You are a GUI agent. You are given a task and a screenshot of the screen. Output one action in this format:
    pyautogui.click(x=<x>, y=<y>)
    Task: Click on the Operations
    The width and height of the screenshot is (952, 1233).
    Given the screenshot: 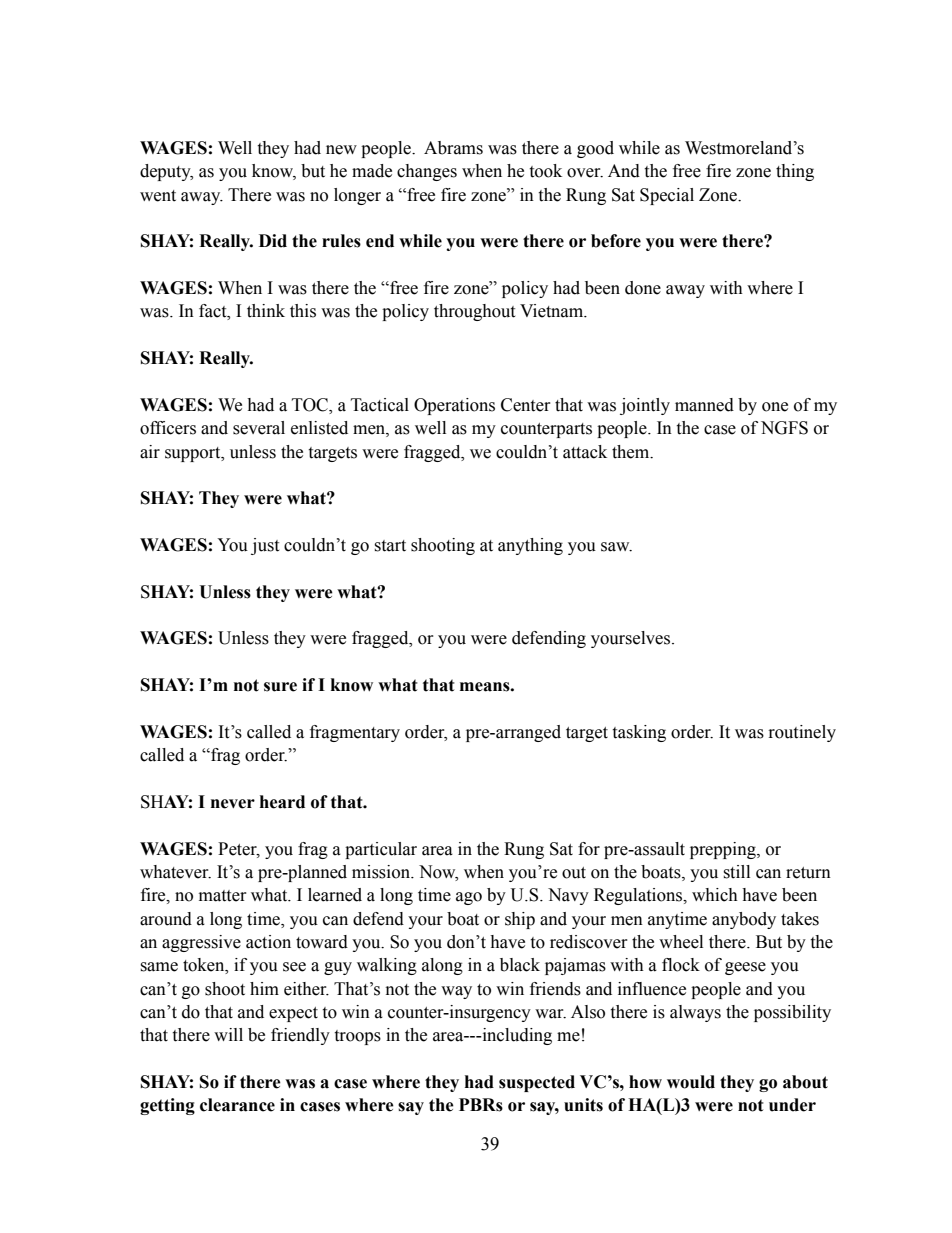 What is the action you would take?
    pyautogui.click(x=454, y=406)
